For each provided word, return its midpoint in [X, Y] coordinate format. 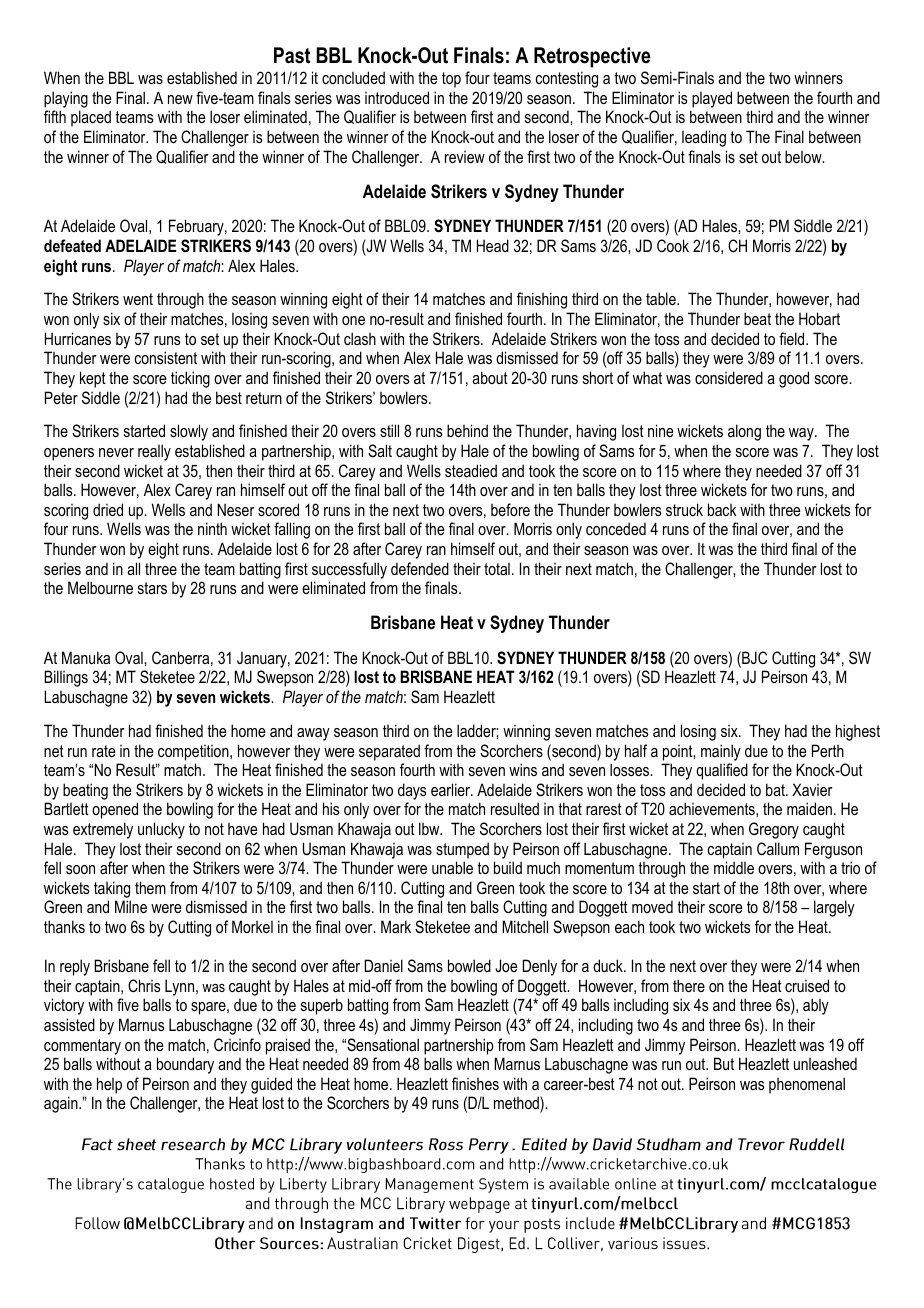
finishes [475, 1083]
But [724, 1063]
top [451, 80]
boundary [185, 1065]
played [712, 99]
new [180, 99]
